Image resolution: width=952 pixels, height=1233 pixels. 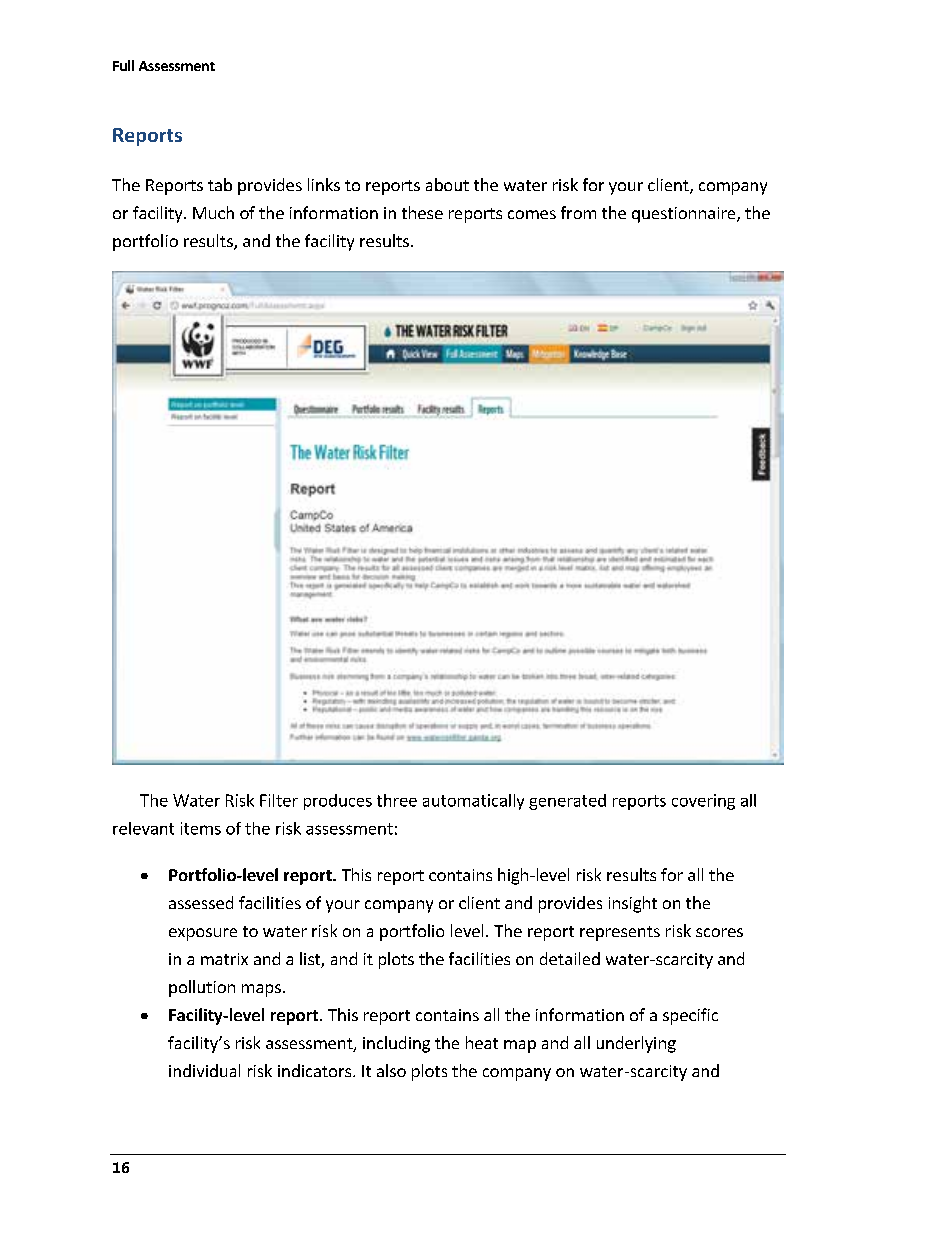 What do you see at coordinates (396, 1044) in the screenshot?
I see `including` at bounding box center [396, 1044].
